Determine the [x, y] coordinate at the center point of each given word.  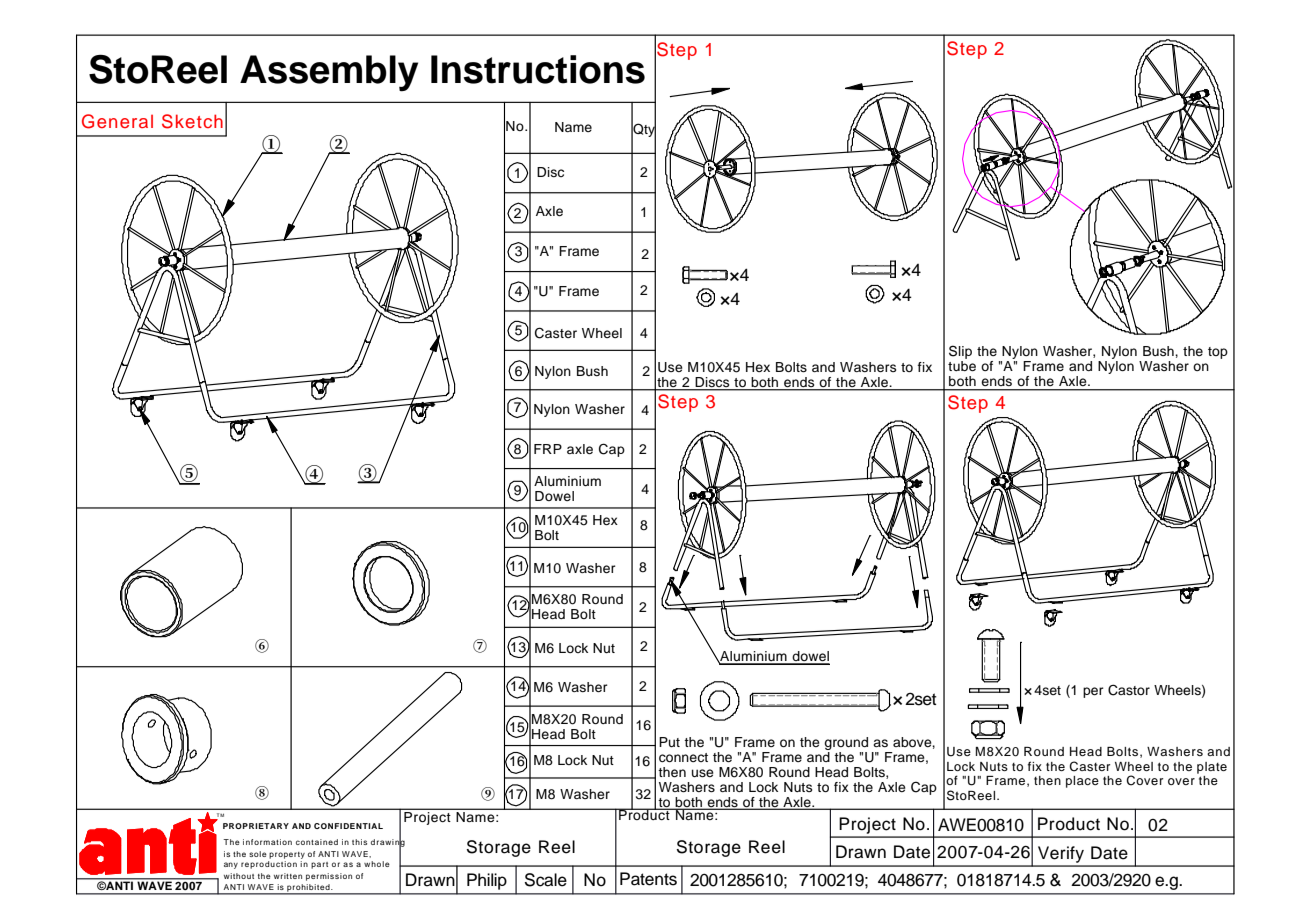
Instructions [538, 69]
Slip [960, 352]
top [1218, 353]
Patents [648, 879]
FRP [548, 449]
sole [258, 854]
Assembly [329, 73]
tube [962, 366]
